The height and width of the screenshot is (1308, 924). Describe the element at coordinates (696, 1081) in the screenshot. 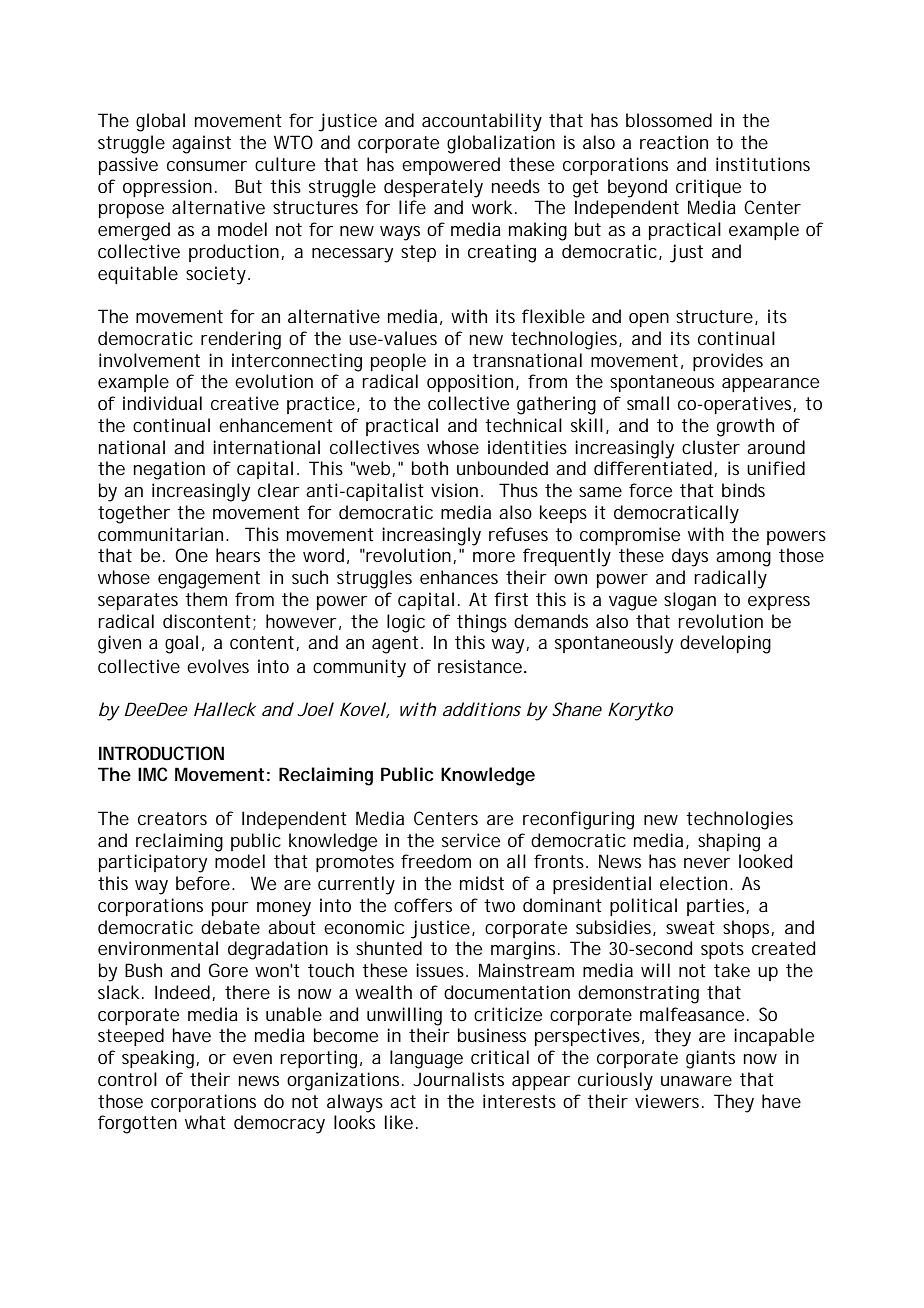

I see `unaware` at that location.
